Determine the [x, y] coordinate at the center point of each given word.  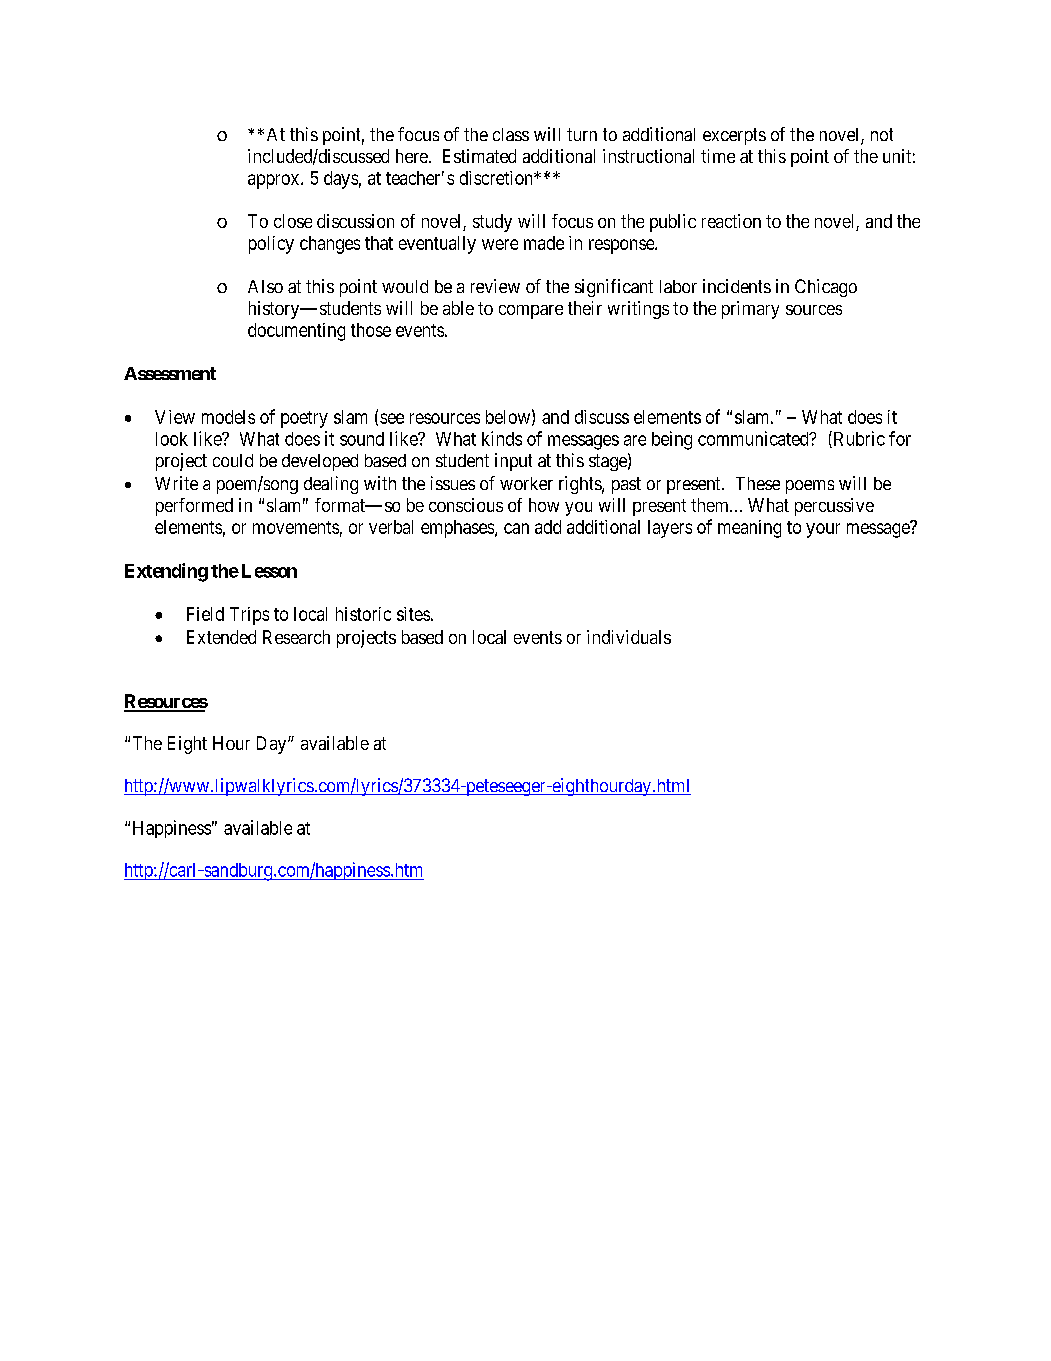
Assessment [170, 373]
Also [265, 286]
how [544, 505]
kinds [502, 438]
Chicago [826, 288]
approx [275, 181]
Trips [249, 616]
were [500, 244]
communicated [754, 438]
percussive [834, 507]
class [511, 134]
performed [194, 507]
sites [413, 614]
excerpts [734, 136]
